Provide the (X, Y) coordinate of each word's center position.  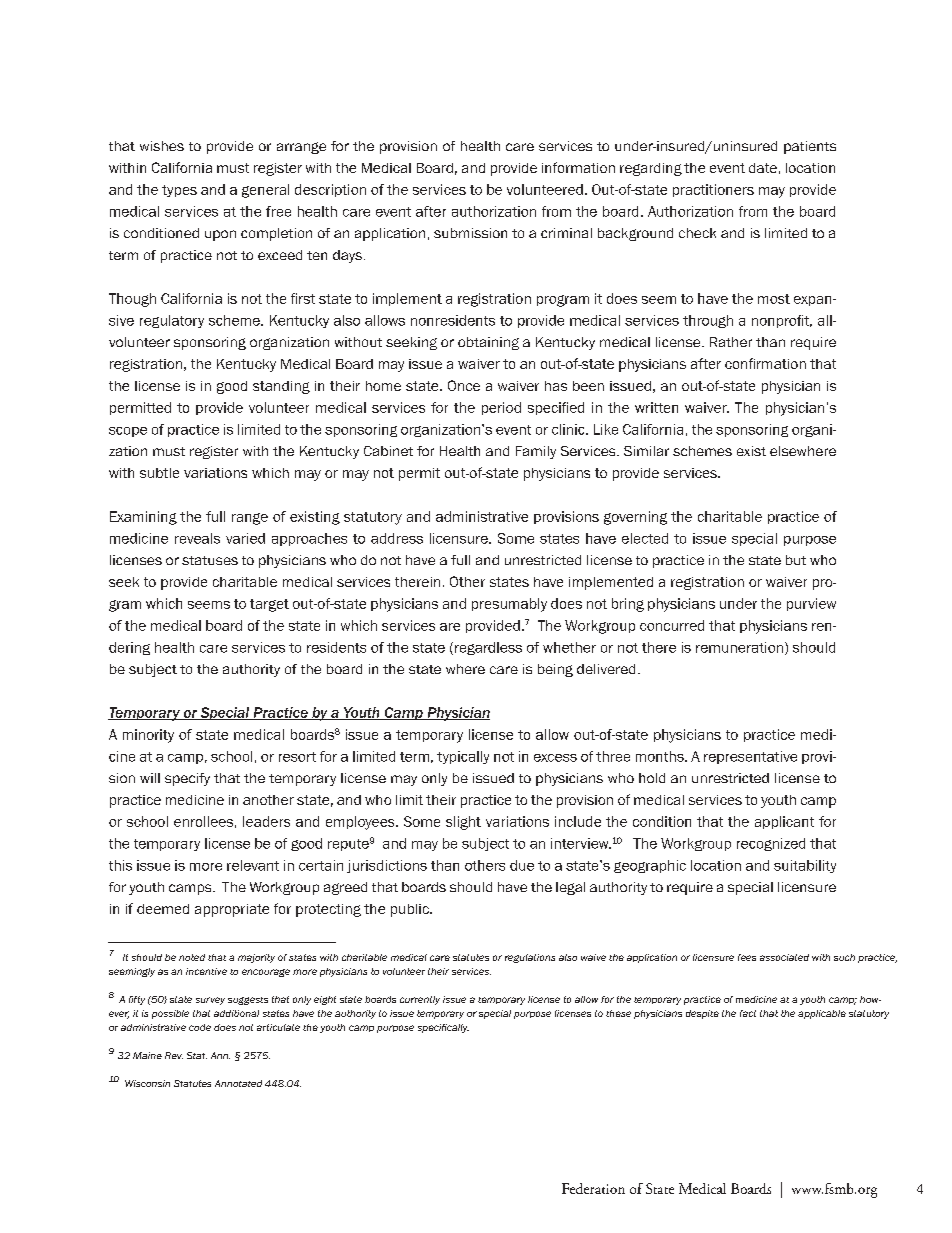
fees (747, 957)
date (763, 168)
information (578, 167)
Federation (593, 1188)
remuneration (739, 647)
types (179, 191)
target (269, 605)
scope (128, 432)
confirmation (765, 363)
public (411, 910)
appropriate (232, 910)
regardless (488, 648)
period (501, 408)
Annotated (238, 1083)
